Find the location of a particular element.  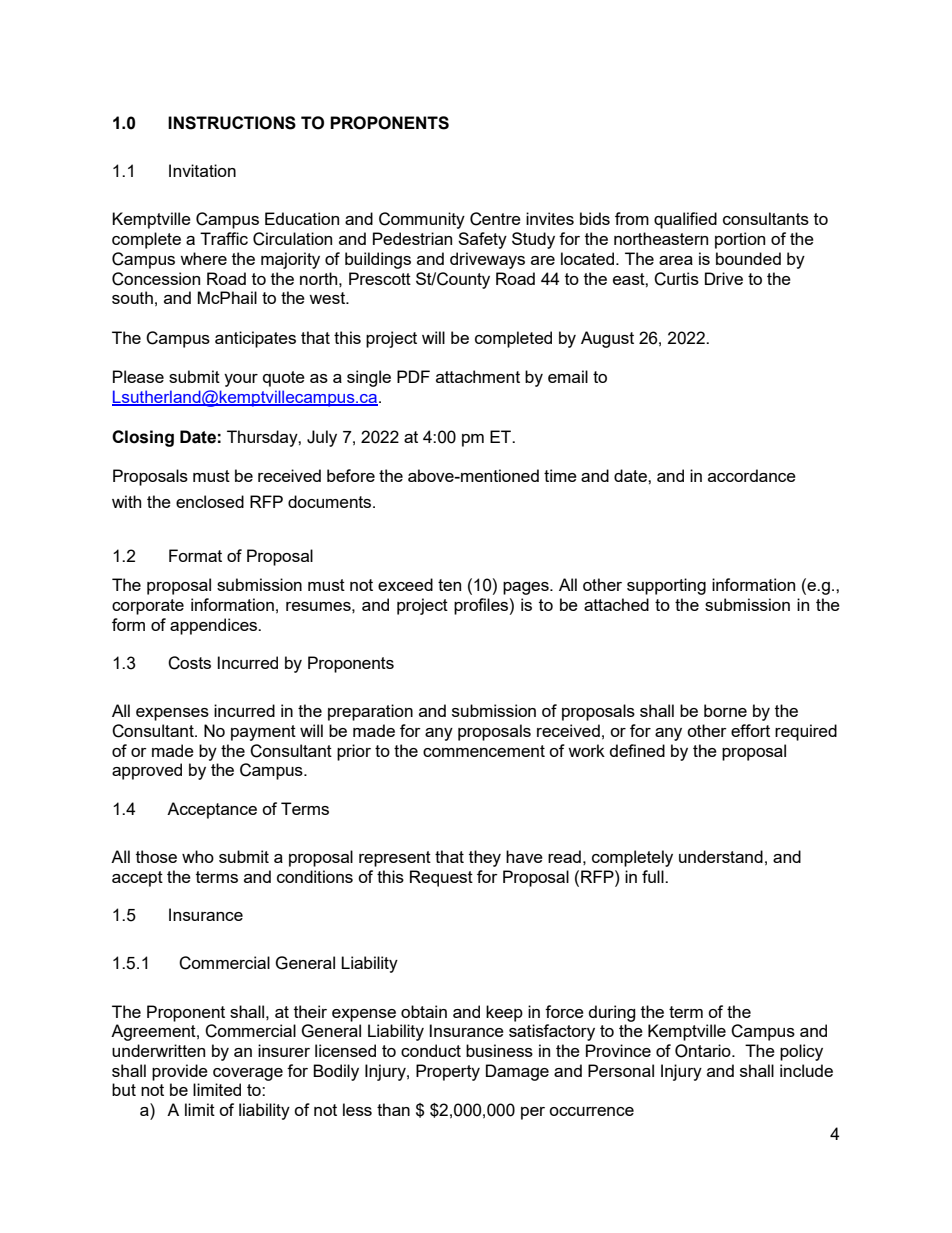

accordance is located at coordinates (752, 475).
